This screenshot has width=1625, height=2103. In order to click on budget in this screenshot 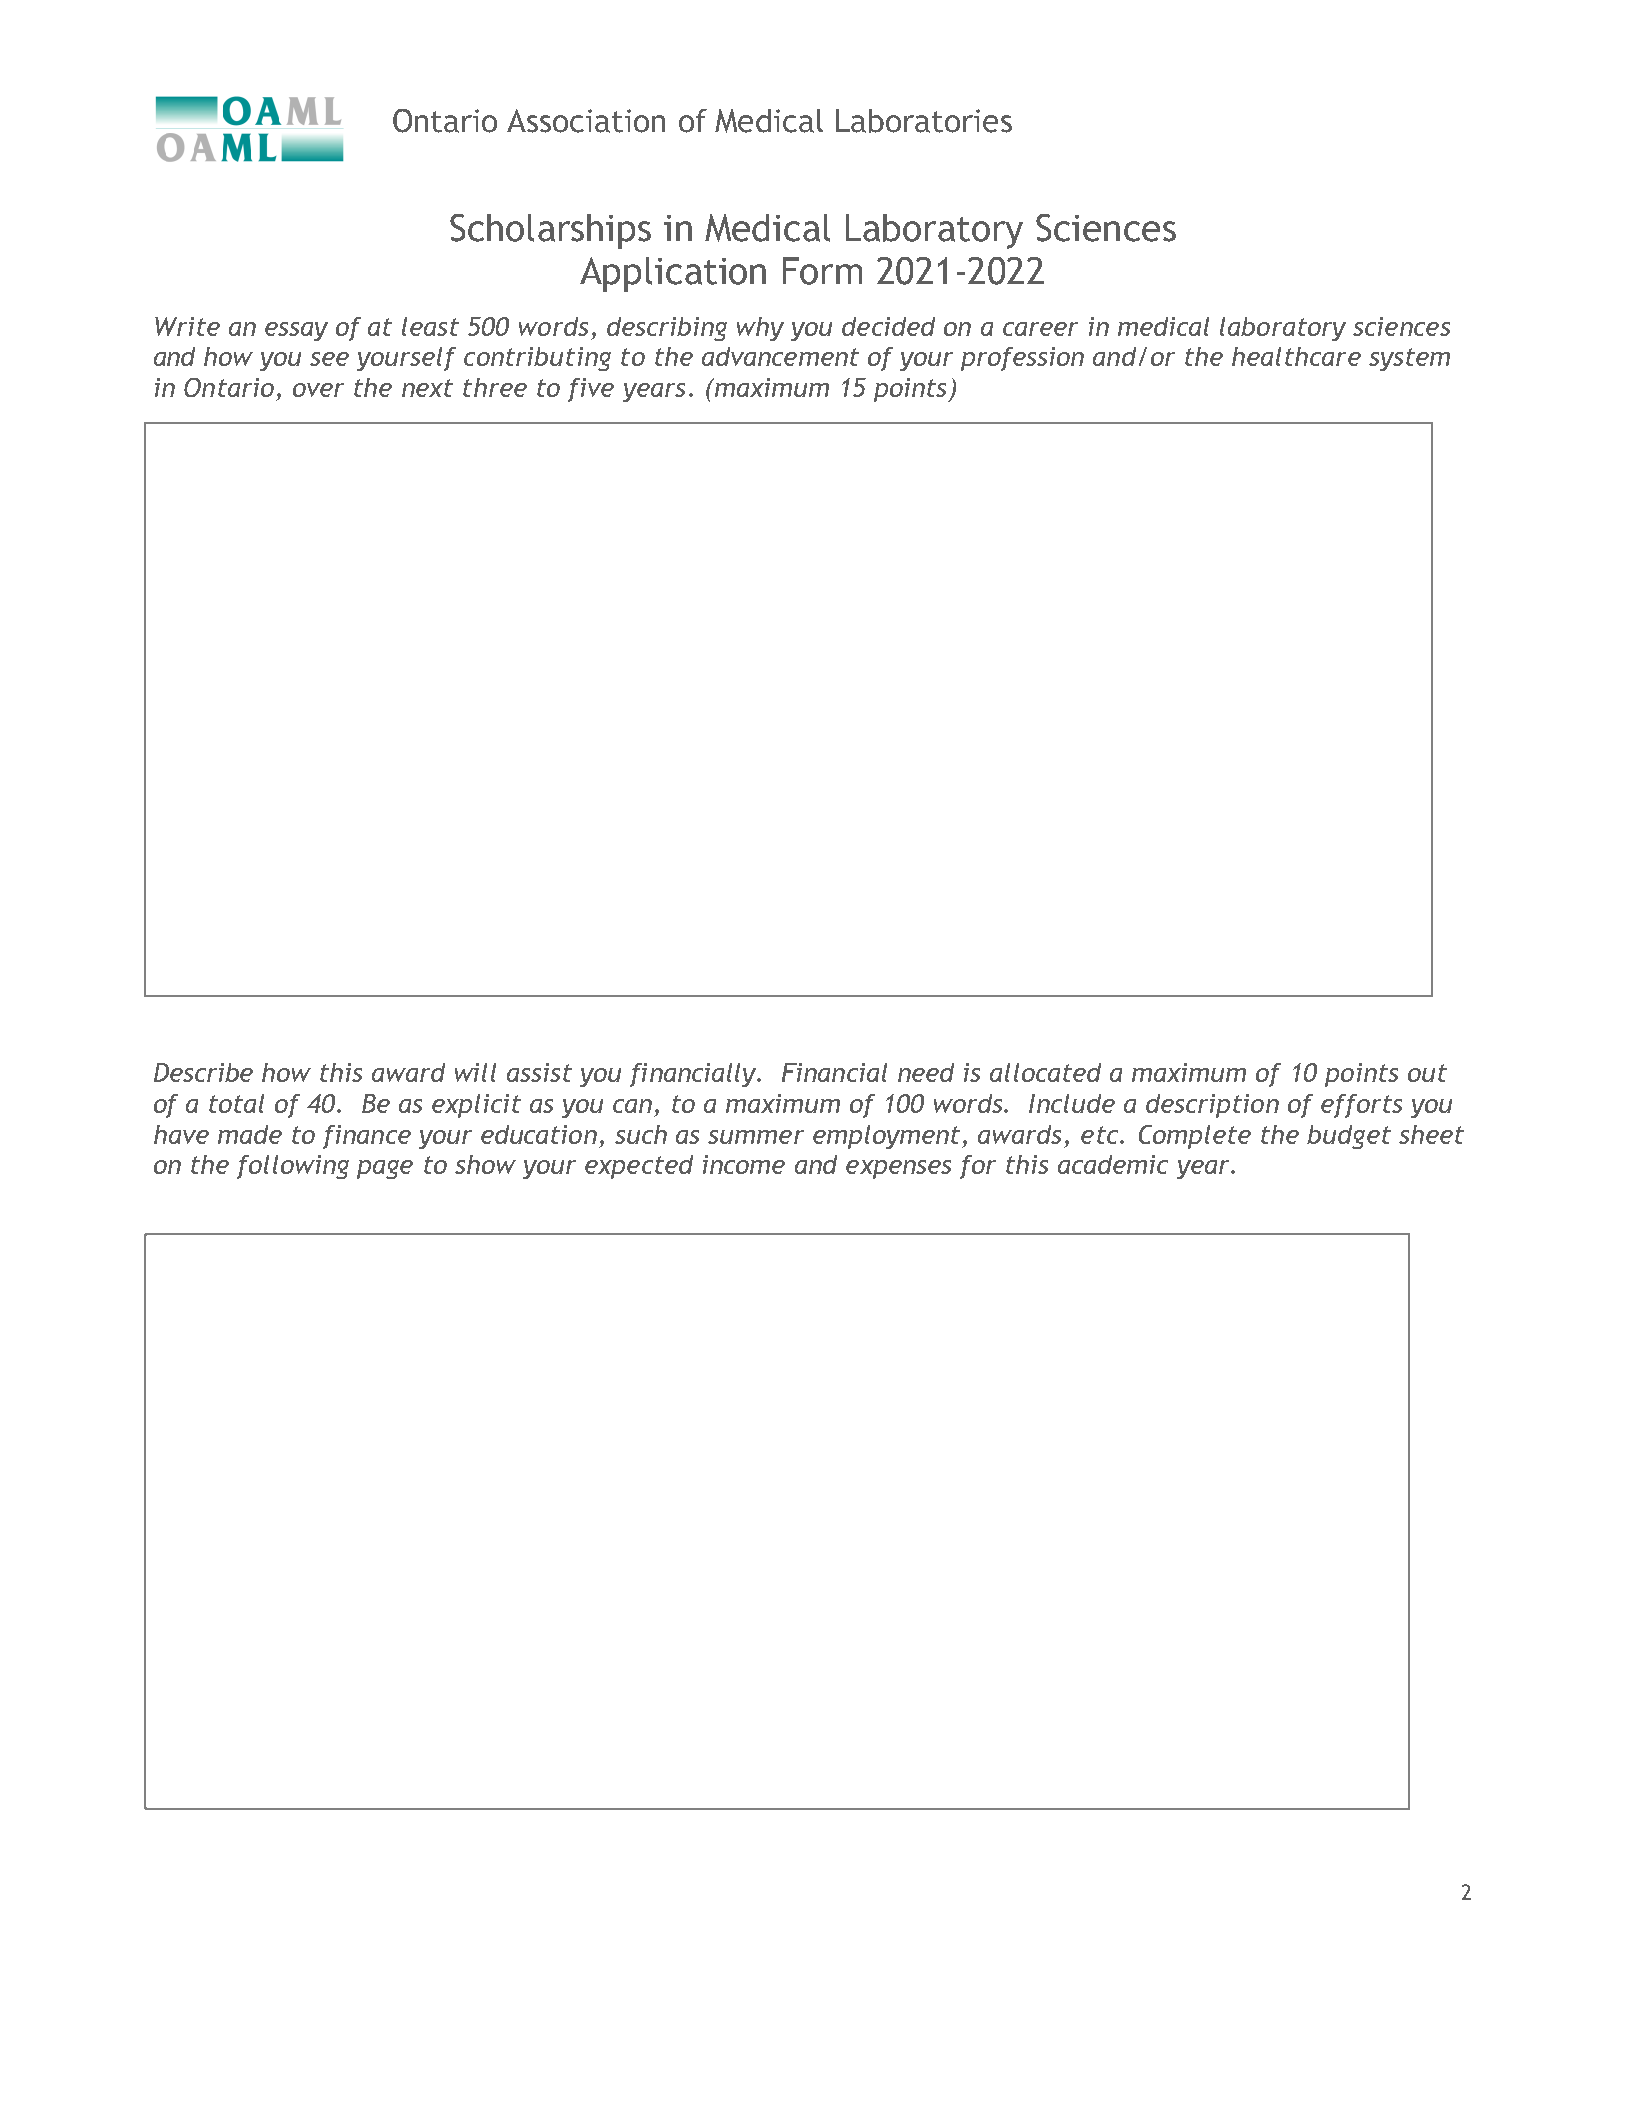, I will do `click(1349, 1137)`.
